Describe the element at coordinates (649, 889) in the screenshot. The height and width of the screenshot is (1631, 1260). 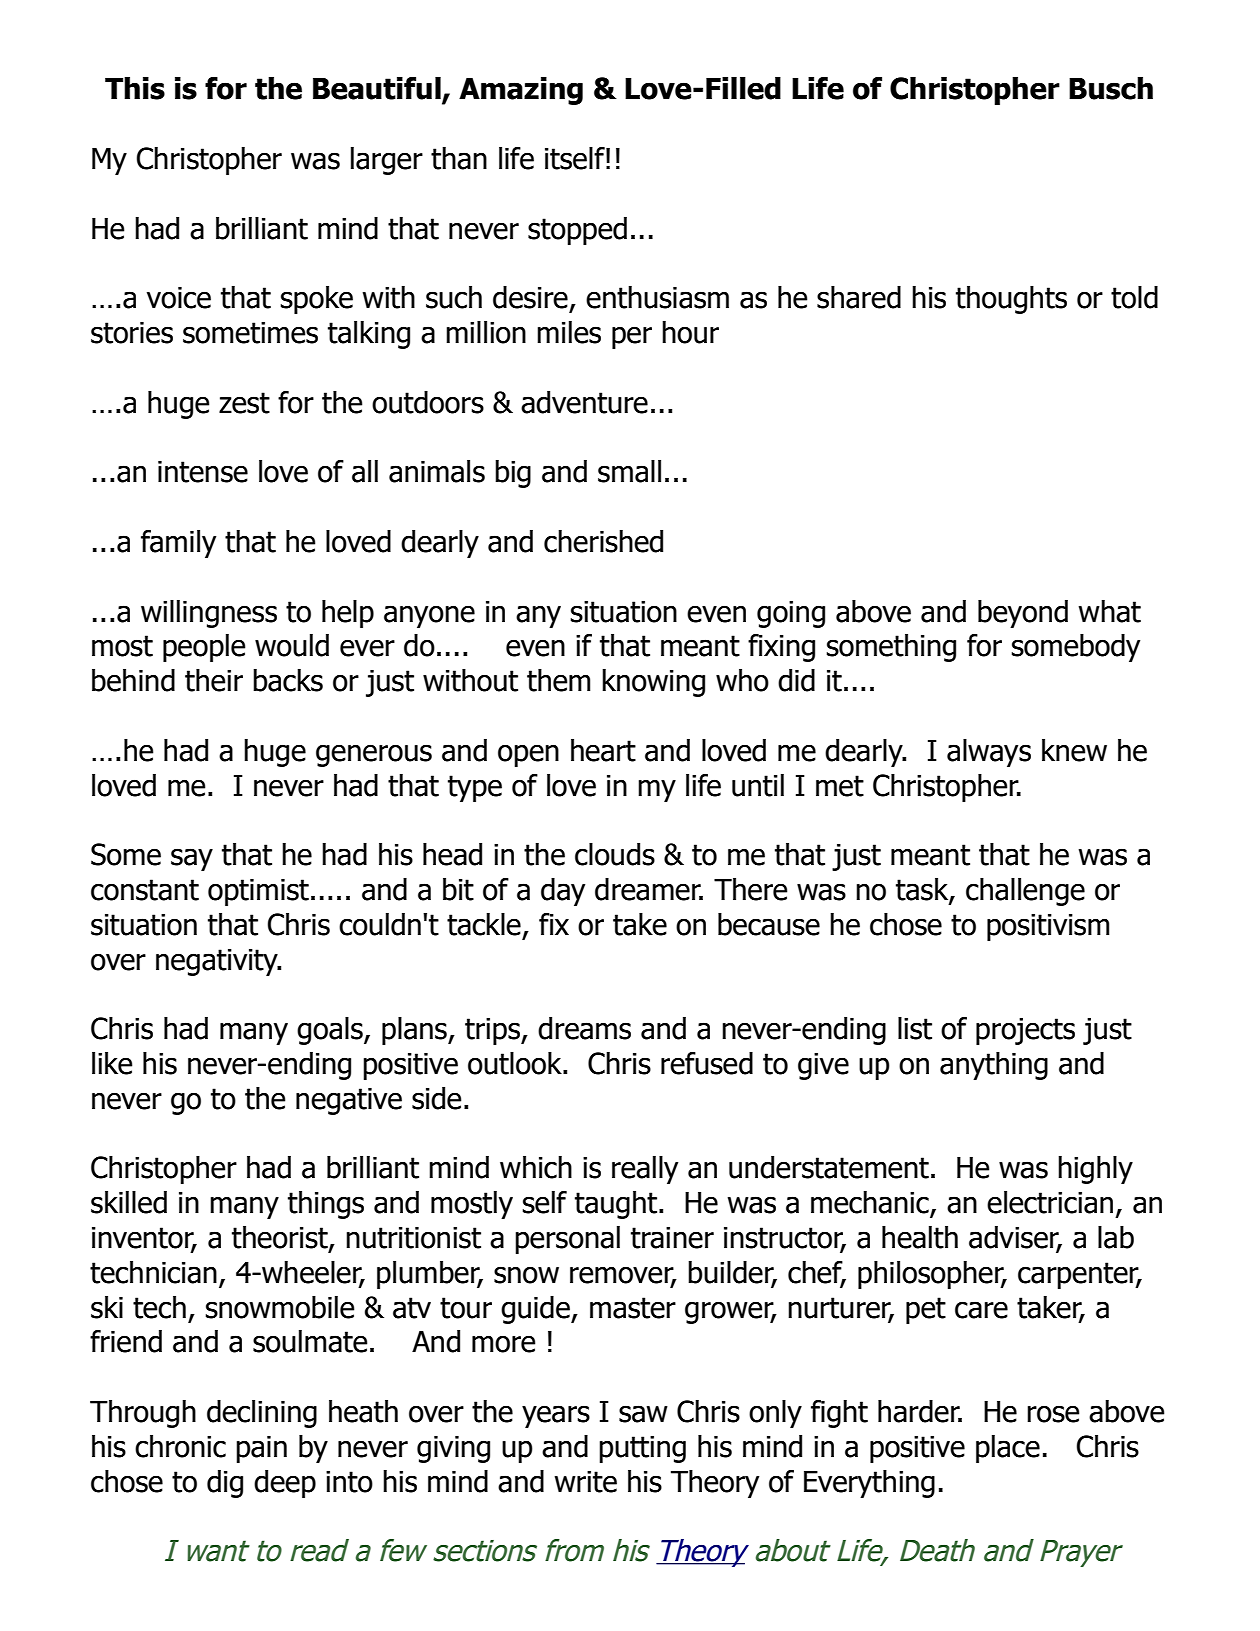
I see `dreamer` at that location.
